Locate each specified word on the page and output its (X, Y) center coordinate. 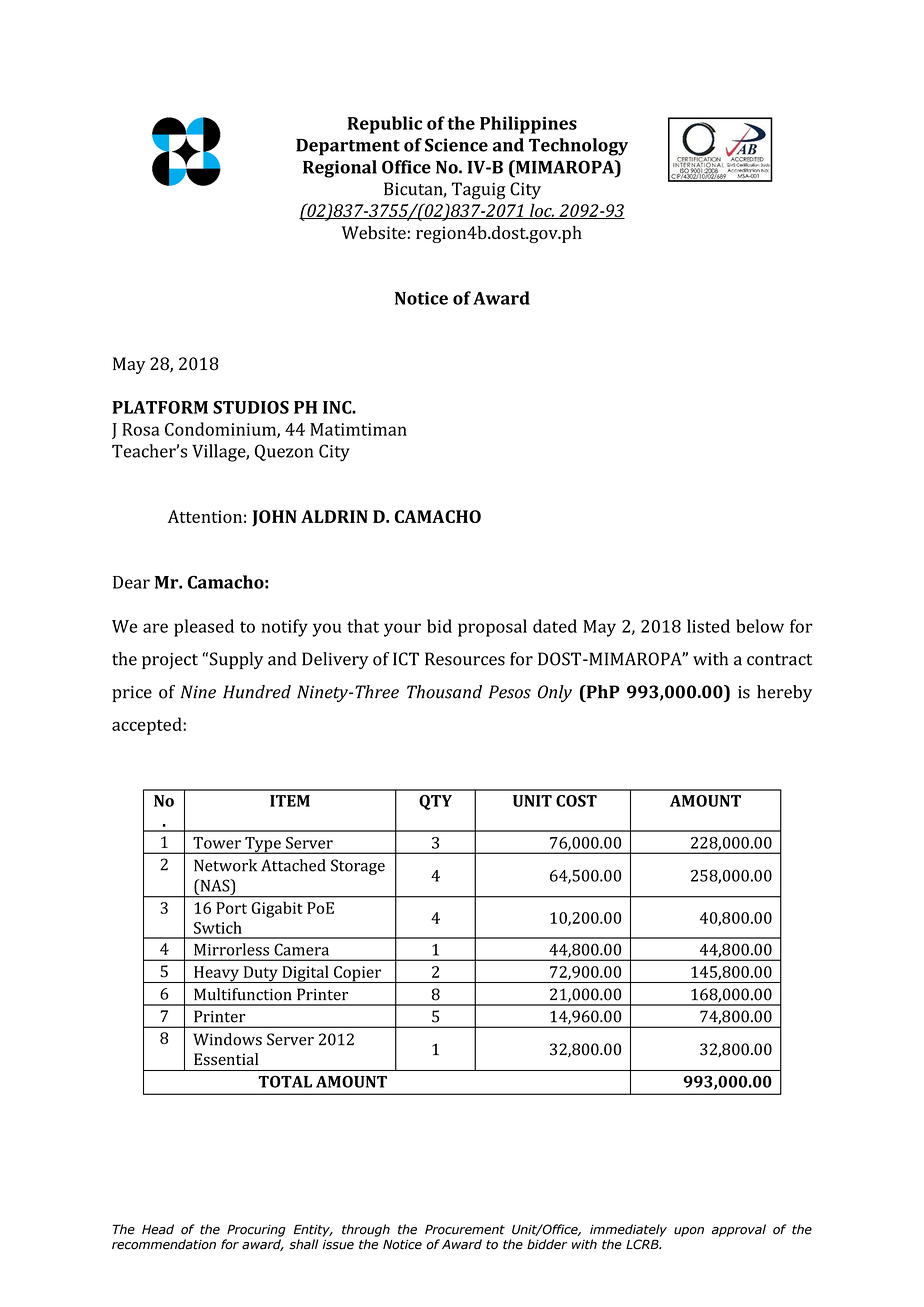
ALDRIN (334, 516)
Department (348, 147)
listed (708, 626)
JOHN (274, 518)
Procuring (256, 1230)
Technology (578, 147)
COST (576, 801)
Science (456, 145)
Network (225, 865)
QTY (435, 802)
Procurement (465, 1229)
